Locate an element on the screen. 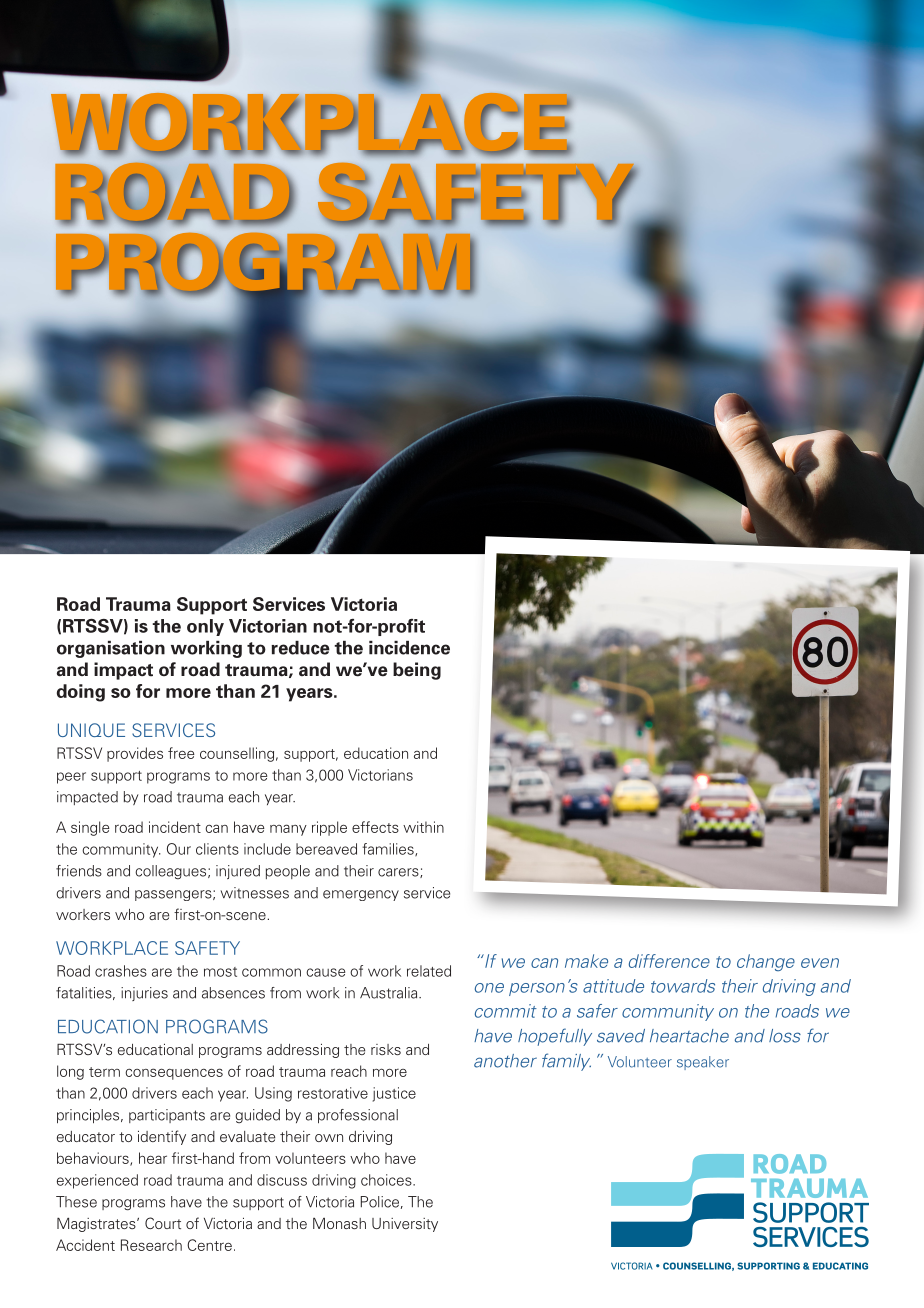 This screenshot has height=1308, width=924. free is located at coordinates (181, 753).
